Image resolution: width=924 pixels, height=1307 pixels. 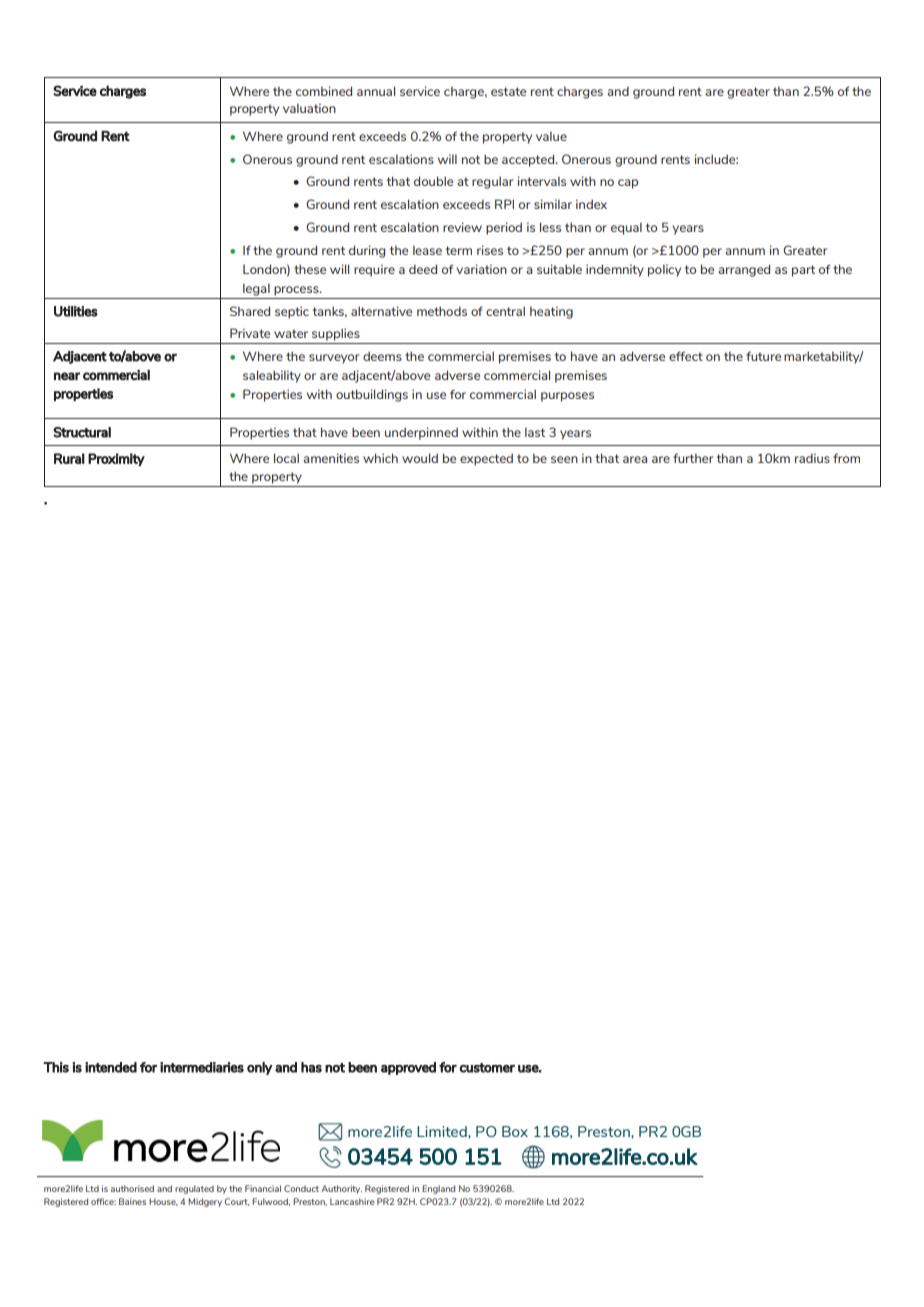 I want to click on expected, so click(x=486, y=459).
